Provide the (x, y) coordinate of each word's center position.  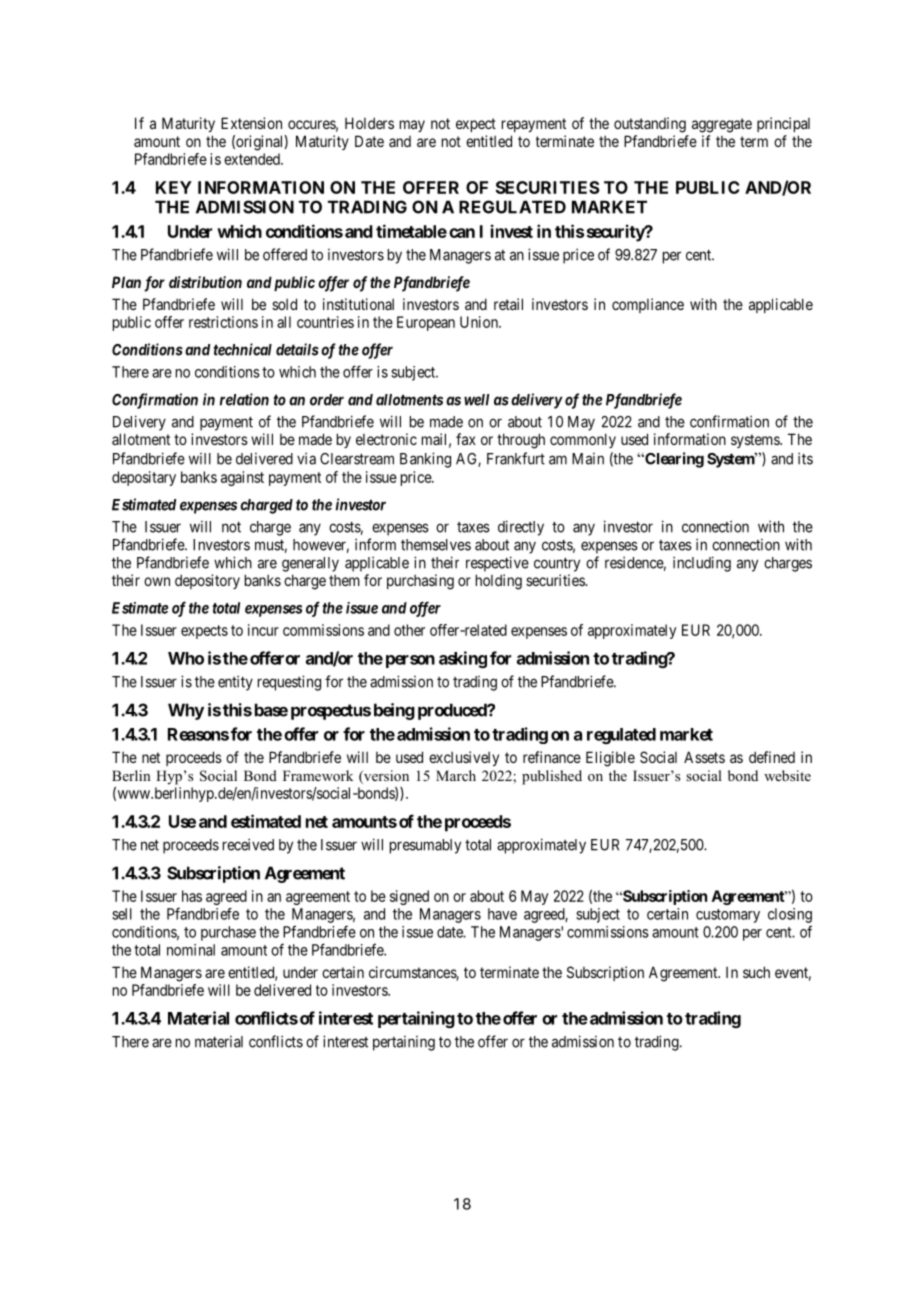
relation (244, 399)
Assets (704, 757)
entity (235, 683)
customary (728, 916)
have (502, 914)
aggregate (722, 125)
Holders (369, 123)
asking (463, 659)
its (805, 458)
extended (253, 159)
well (476, 400)
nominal (191, 950)
